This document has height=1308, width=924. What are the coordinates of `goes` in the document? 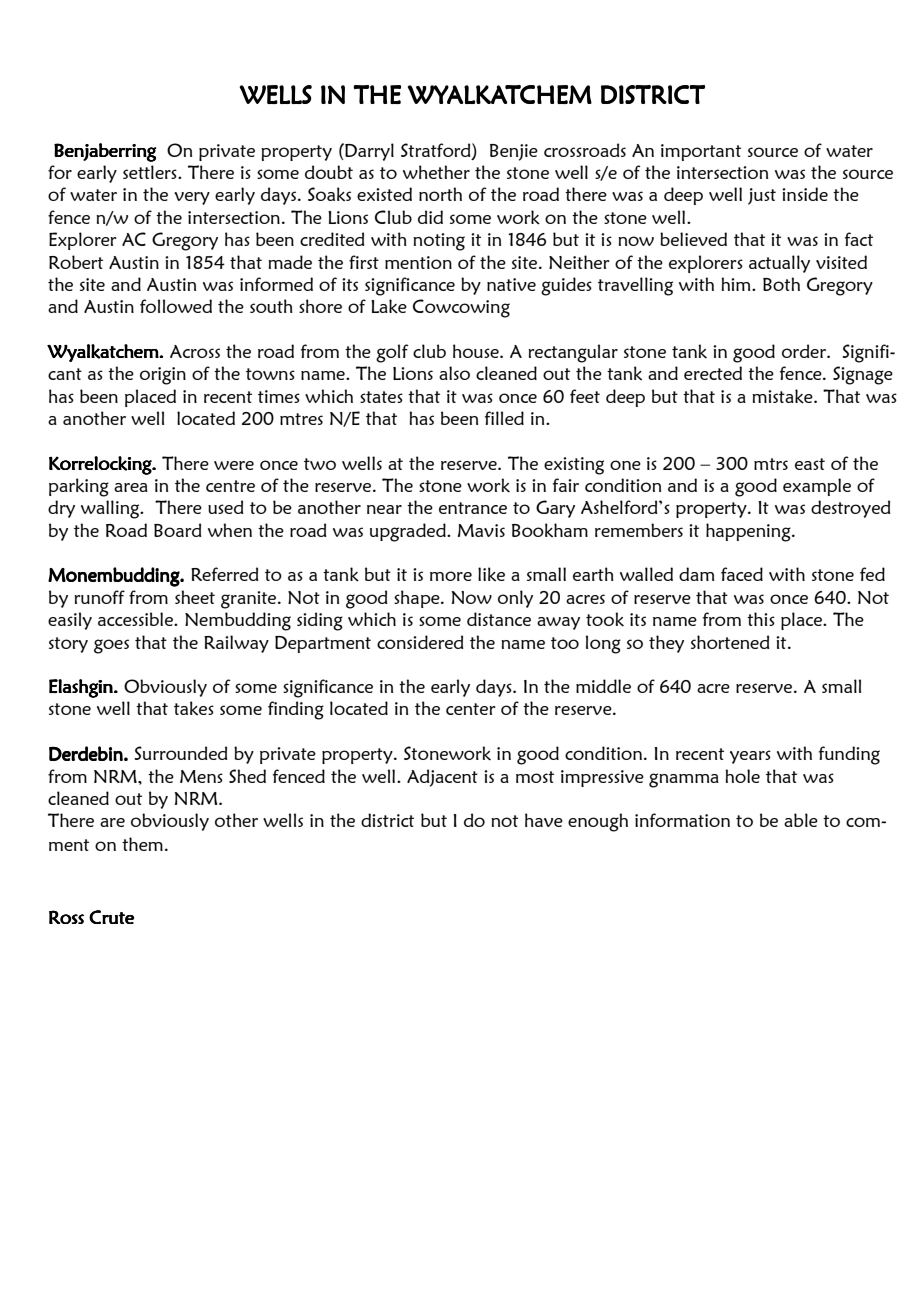 It's located at (111, 646).
